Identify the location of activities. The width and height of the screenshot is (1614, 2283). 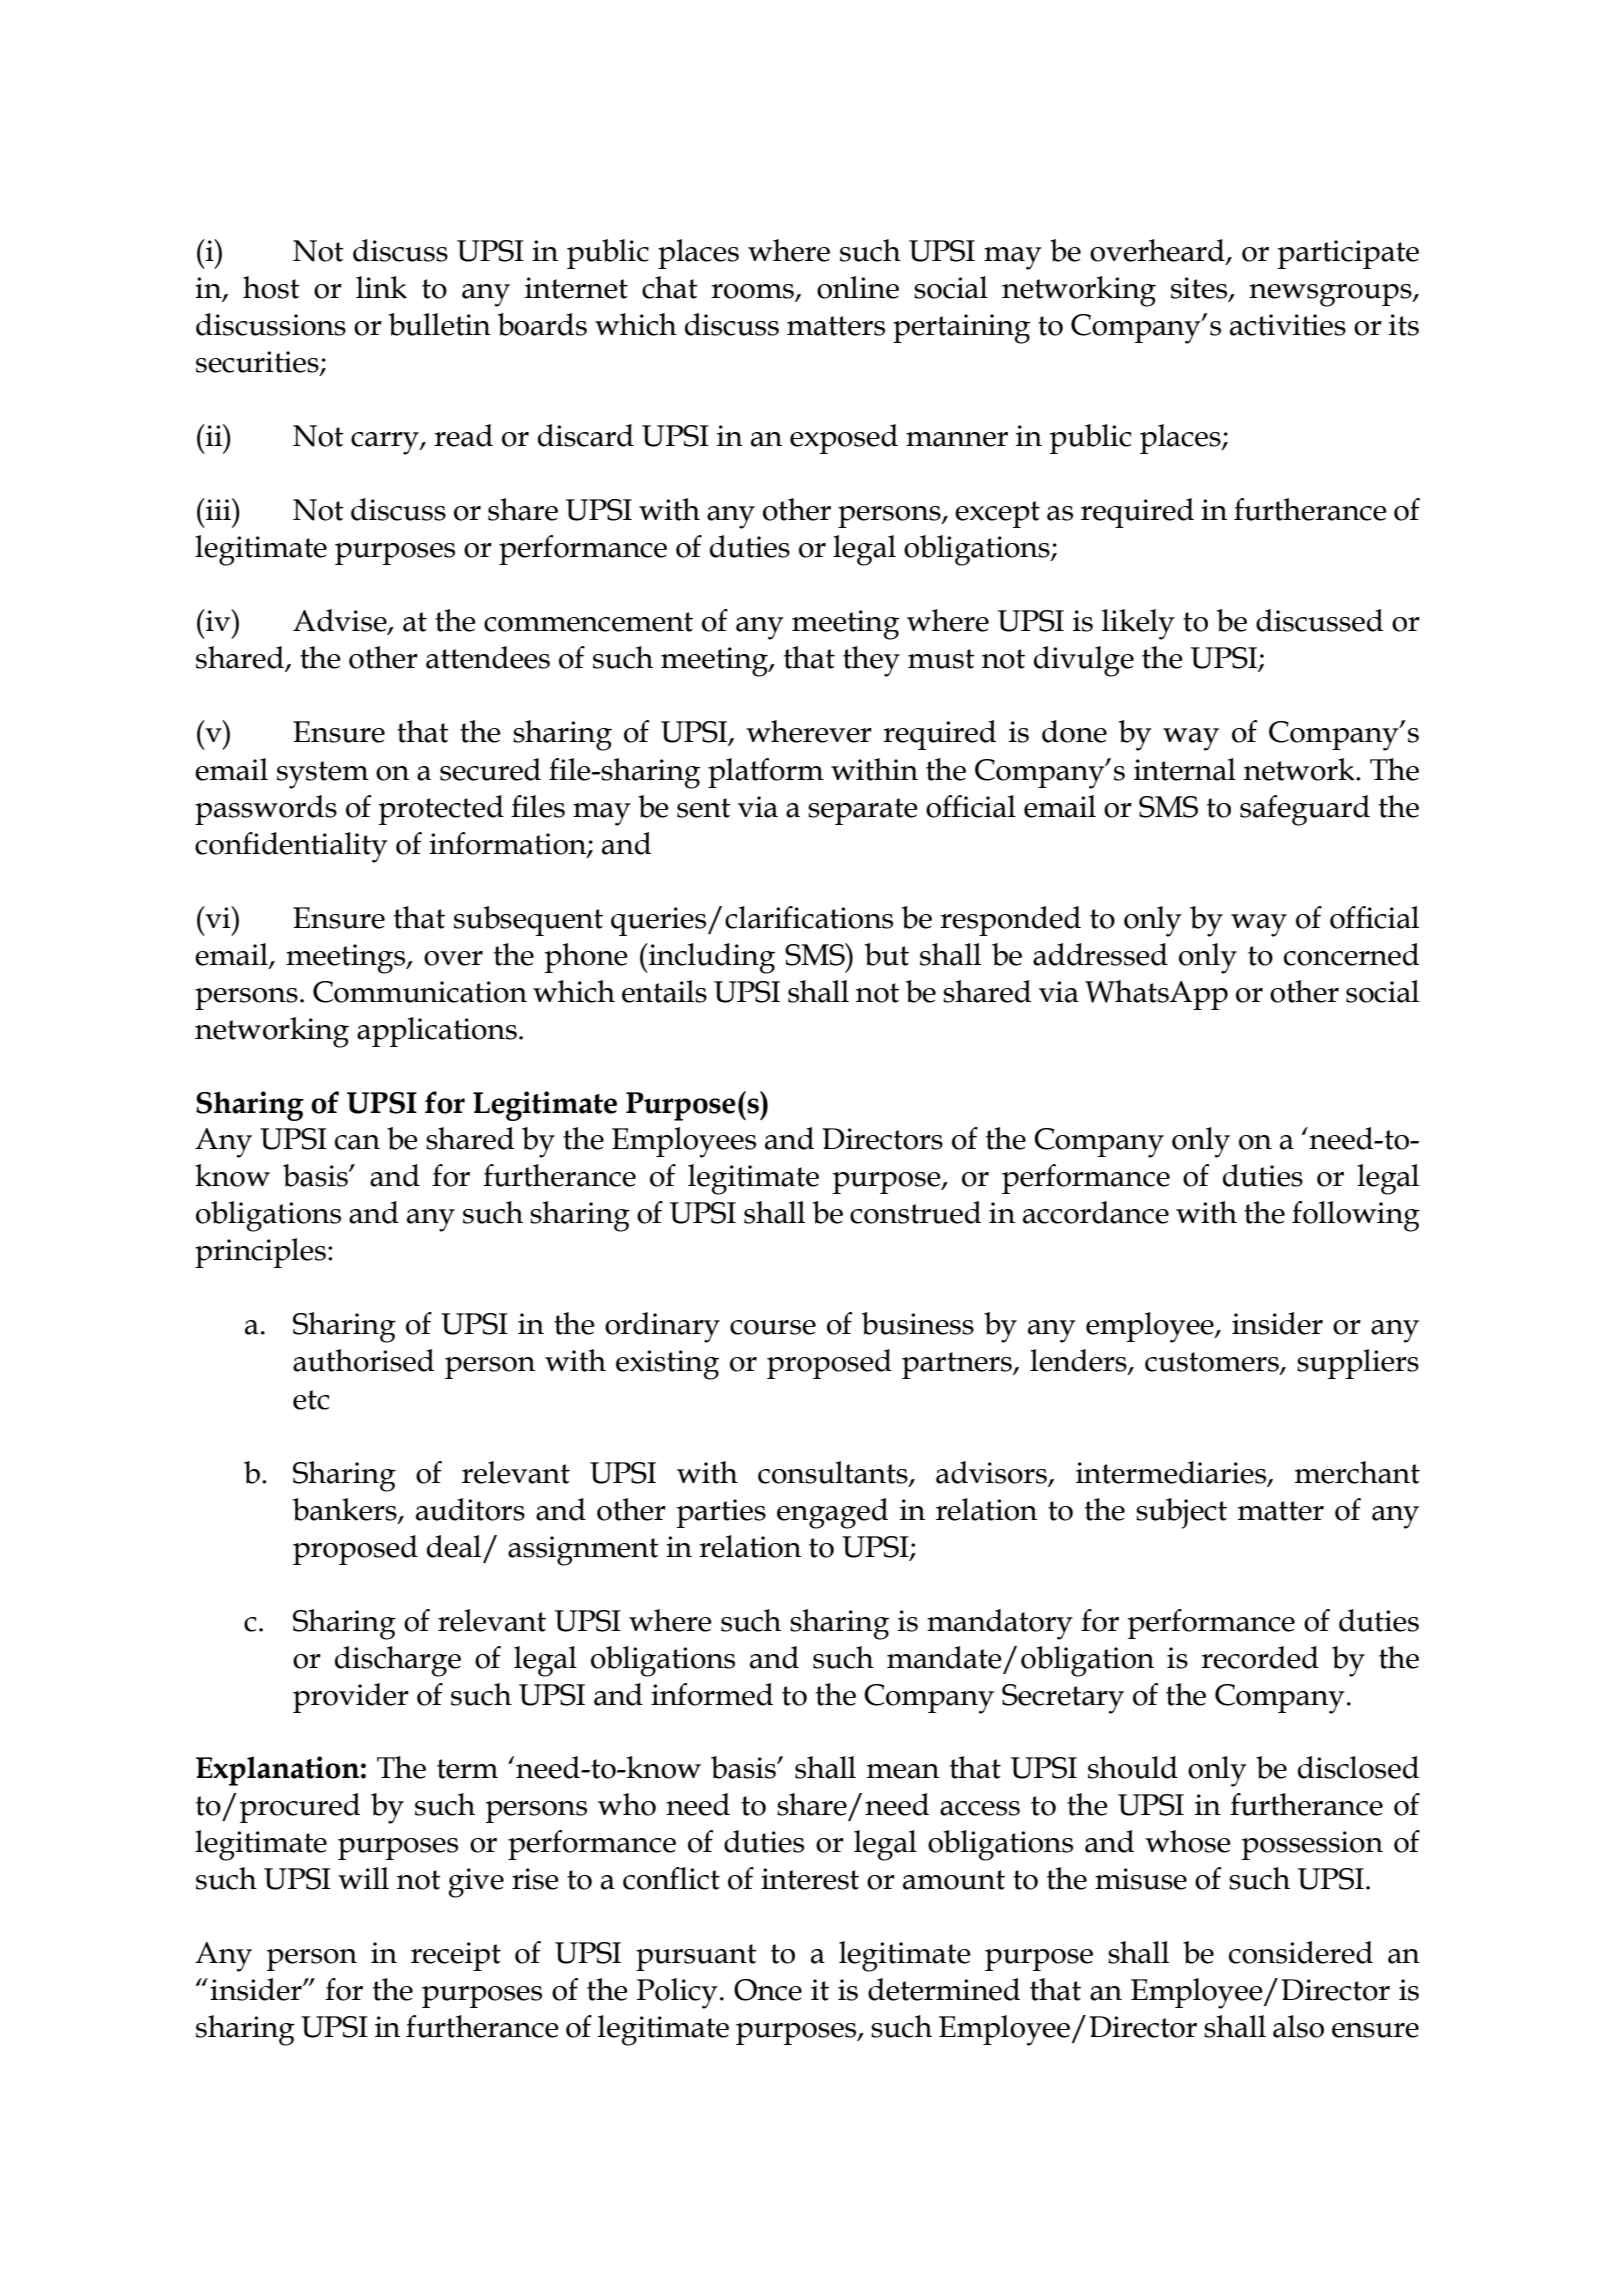
(1288, 325).
